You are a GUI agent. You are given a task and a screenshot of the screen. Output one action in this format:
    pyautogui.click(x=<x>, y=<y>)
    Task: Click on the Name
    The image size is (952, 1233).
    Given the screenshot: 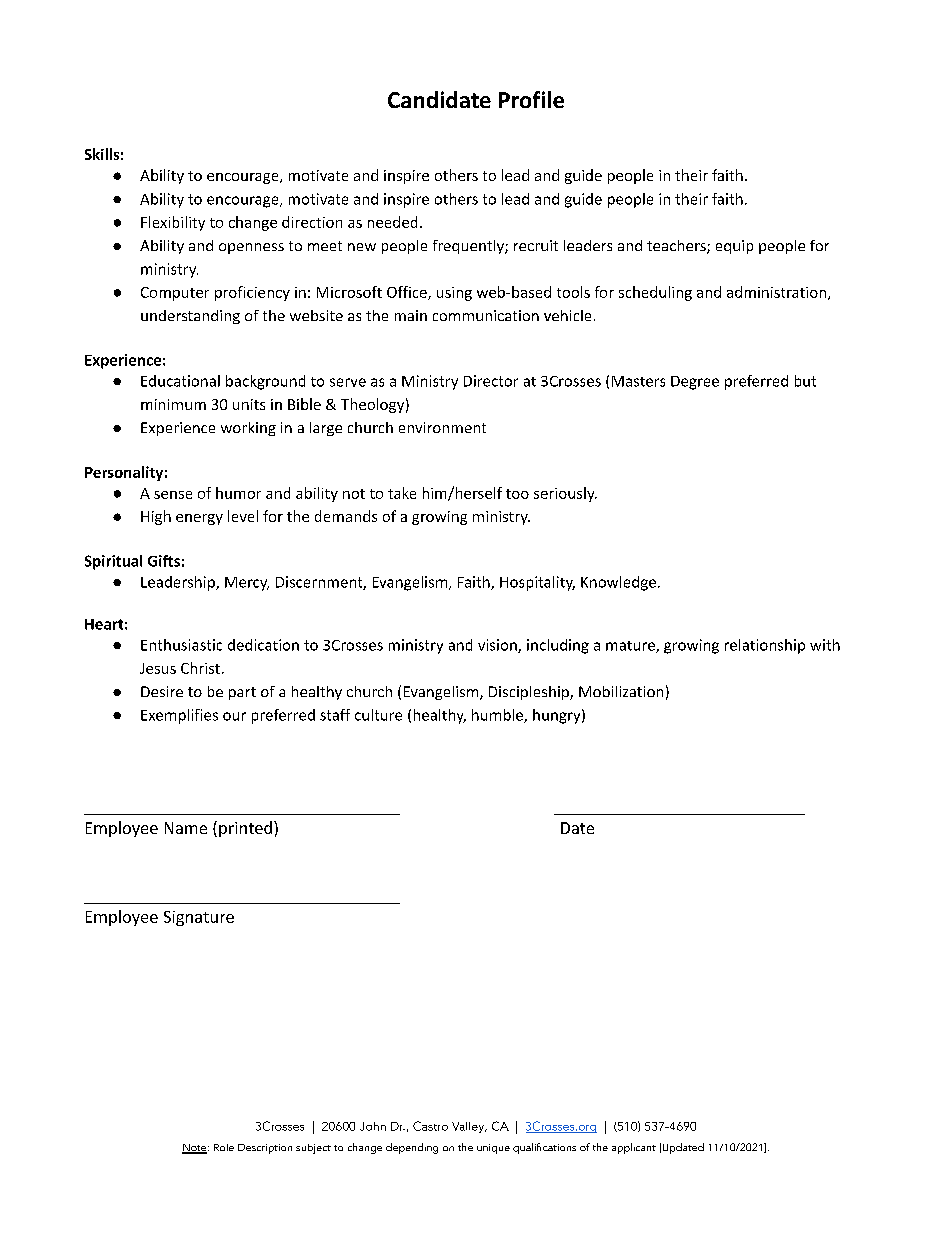 What is the action you would take?
    pyautogui.click(x=186, y=828)
